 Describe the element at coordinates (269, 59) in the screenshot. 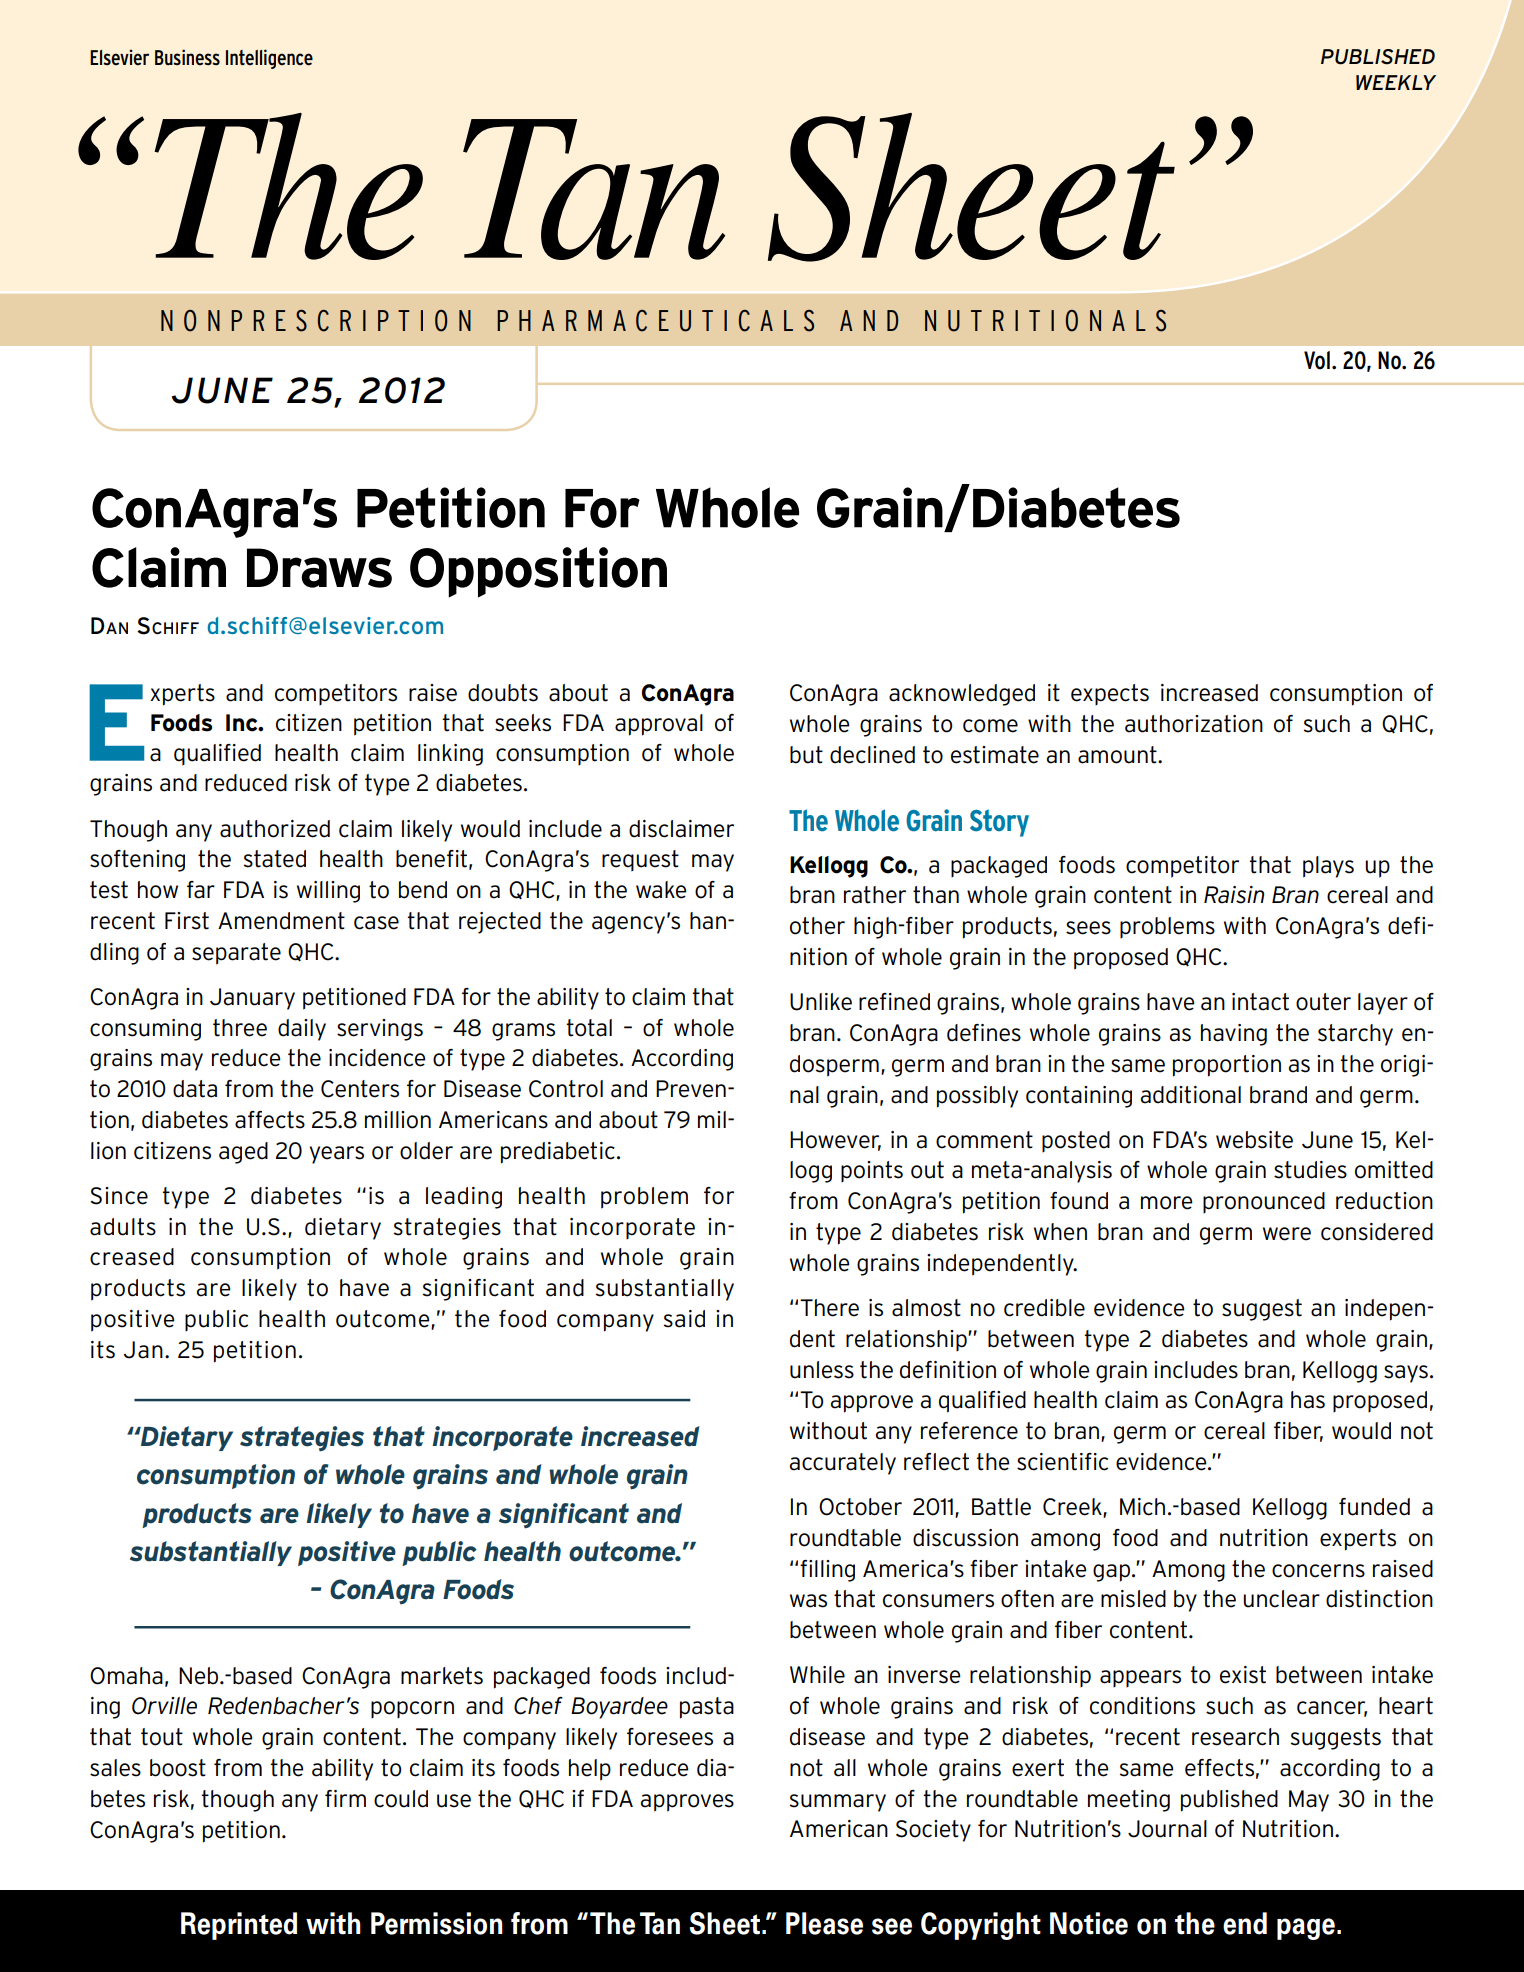

I see `Intelligence` at that location.
